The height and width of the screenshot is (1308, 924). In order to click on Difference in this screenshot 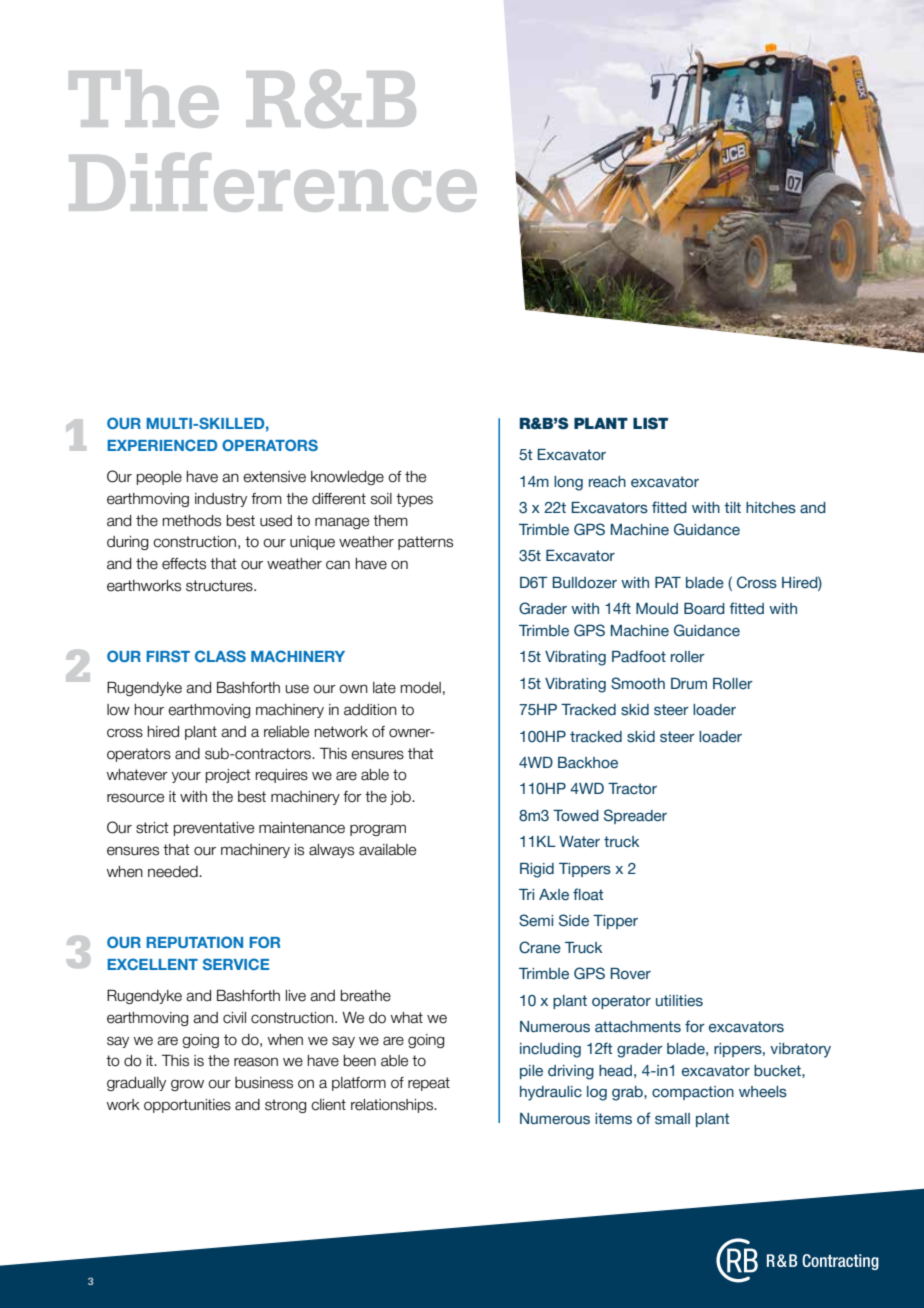, I will do `click(273, 182)`.
